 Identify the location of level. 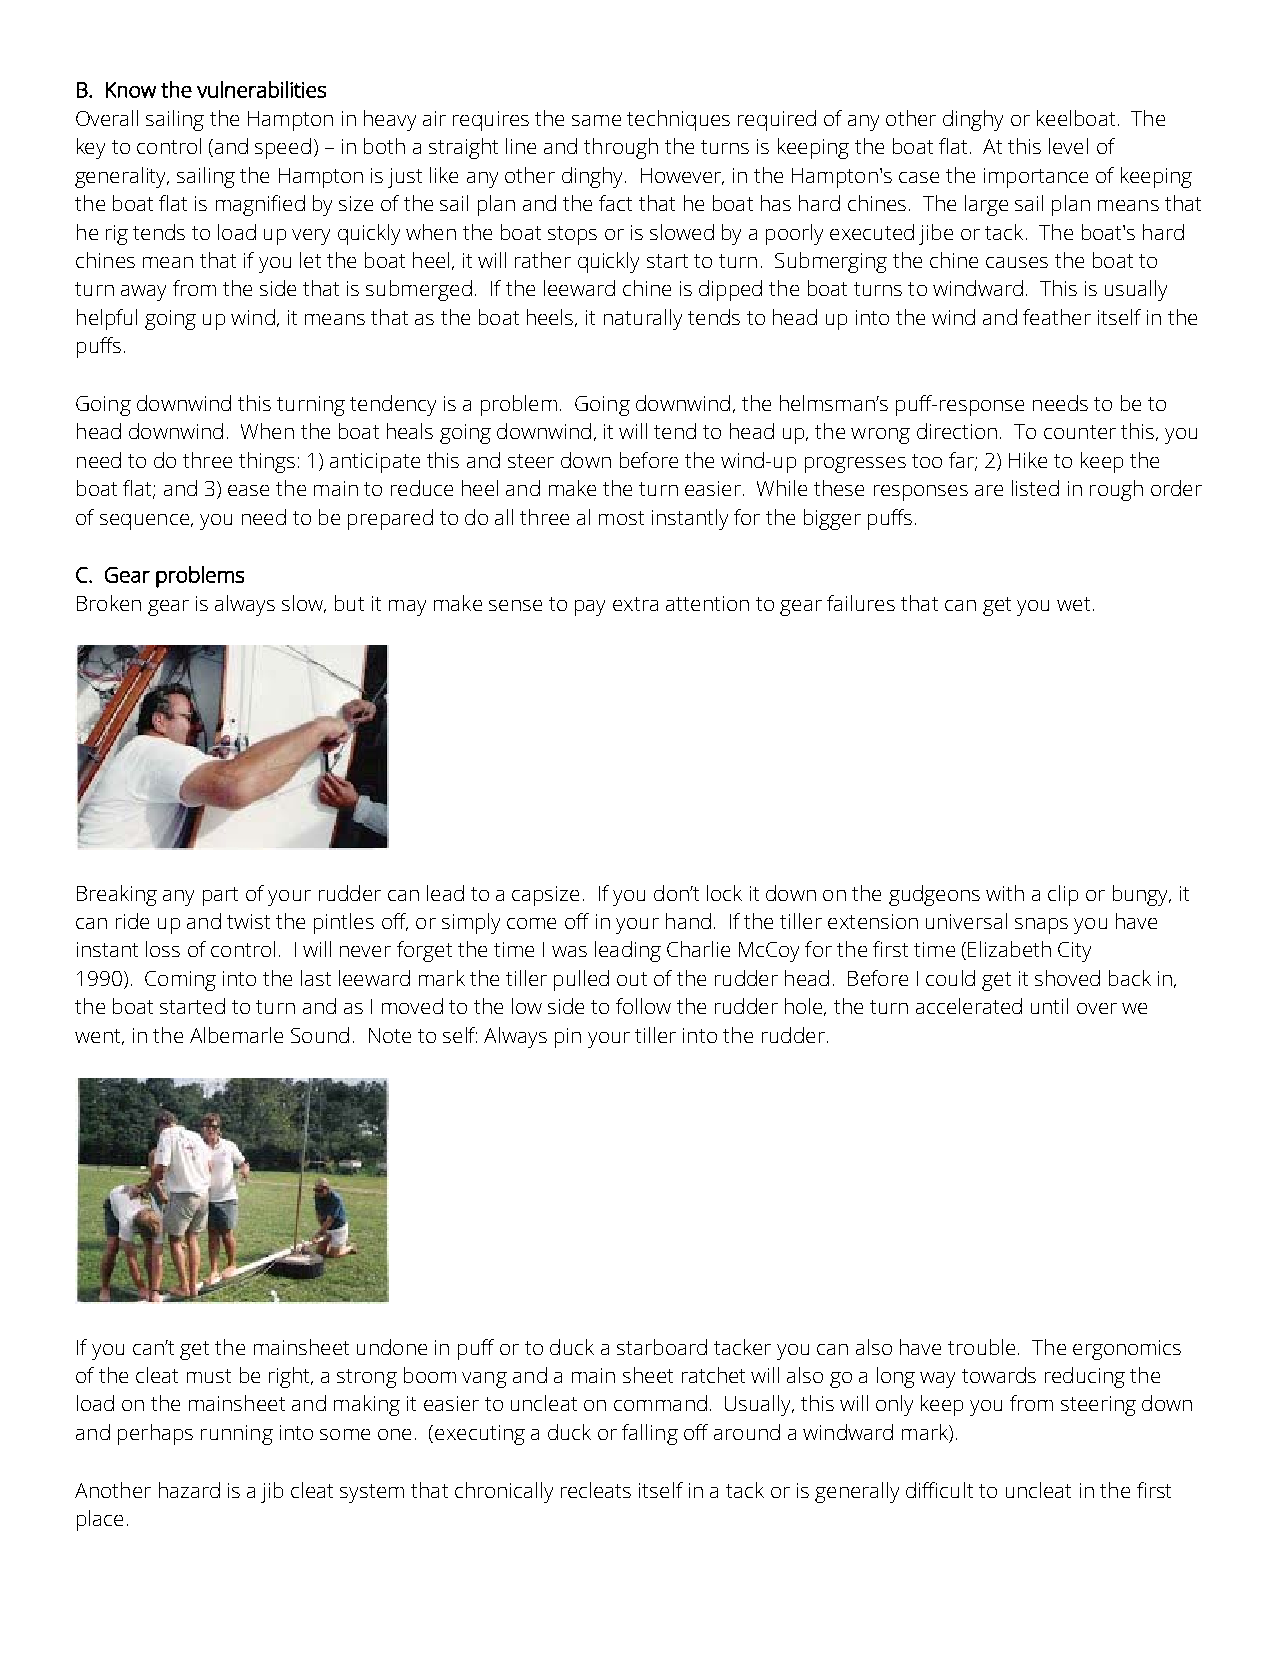
(1068, 146).
